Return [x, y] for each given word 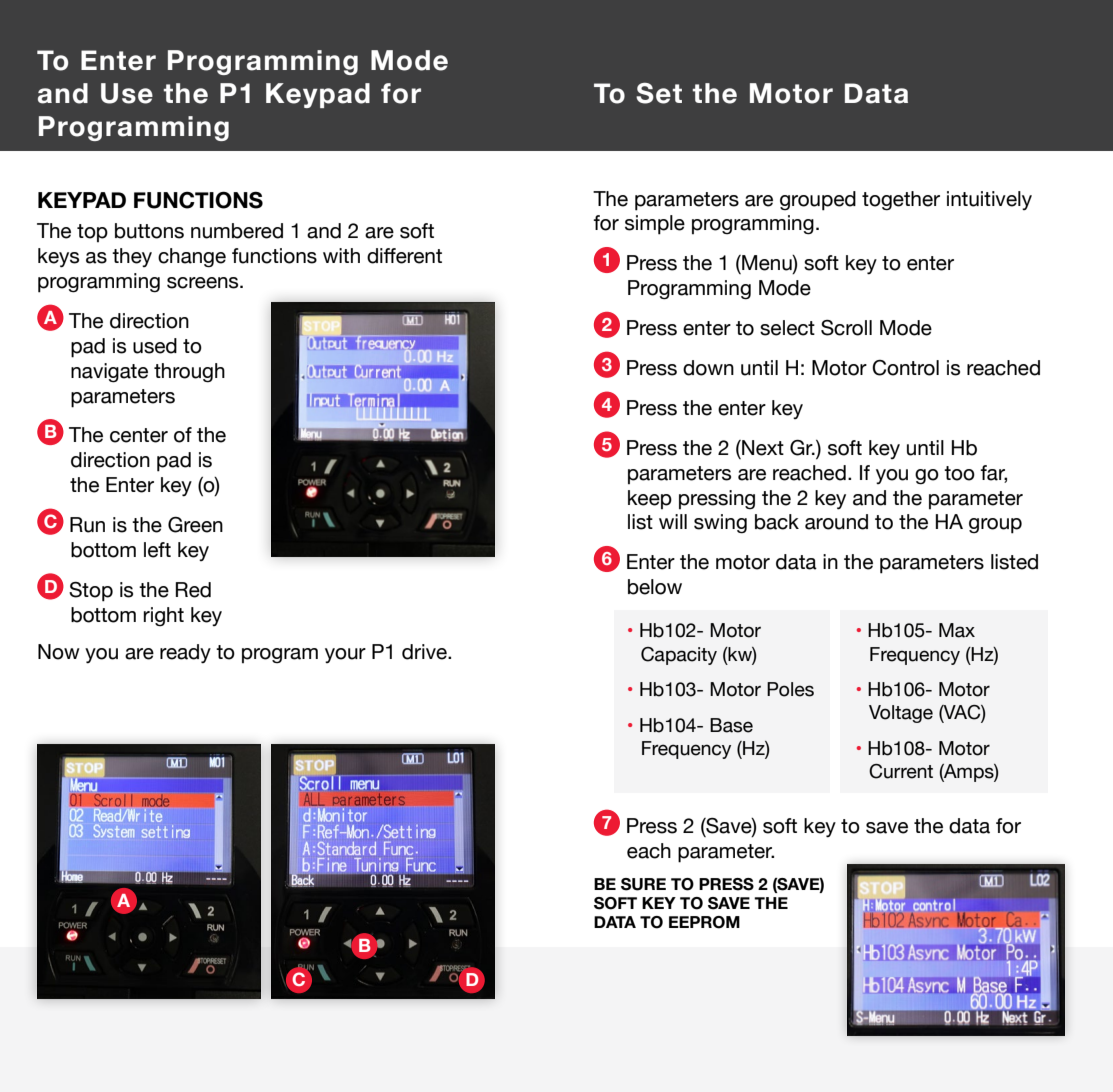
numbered [237, 231]
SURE [643, 884]
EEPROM [704, 922]
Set [659, 93]
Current [901, 771]
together [901, 201]
